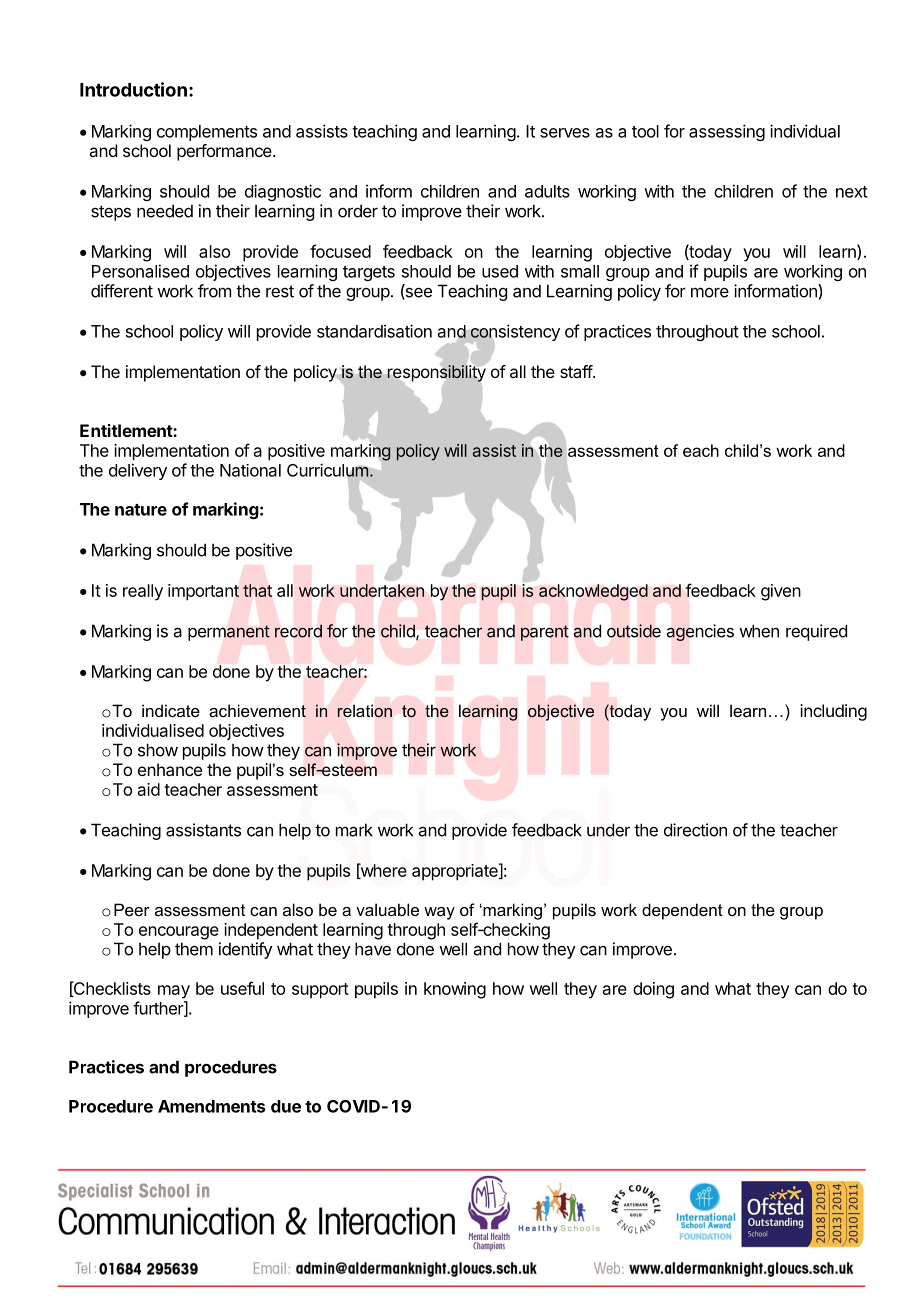  I want to click on complements, so click(207, 133).
